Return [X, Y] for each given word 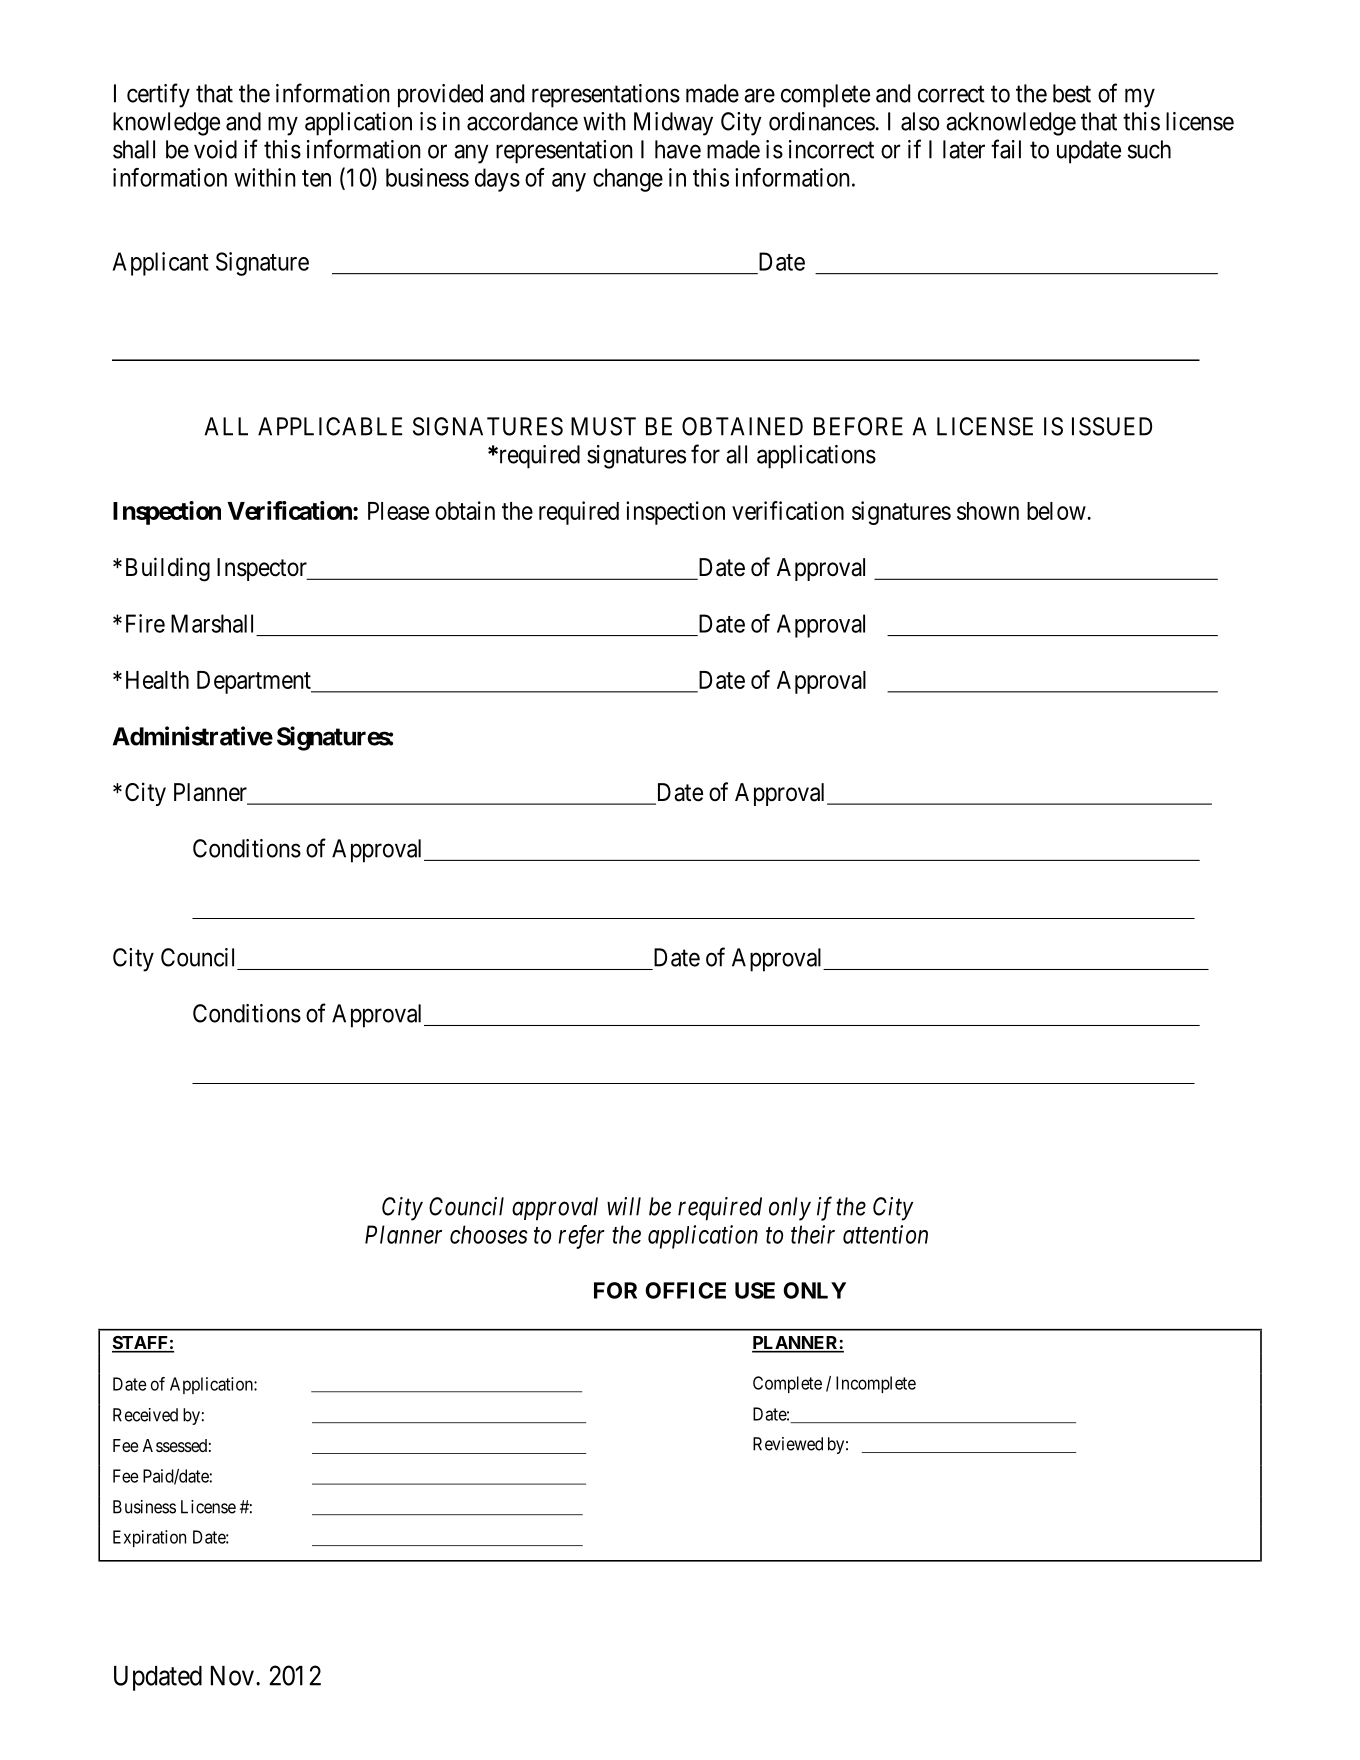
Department [255, 682]
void [215, 149]
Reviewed [788, 1444]
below [1056, 511]
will [624, 1206]
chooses [489, 1234]
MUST [603, 426]
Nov [234, 1676]
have [678, 149]
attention [885, 1234]
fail [1006, 149]
